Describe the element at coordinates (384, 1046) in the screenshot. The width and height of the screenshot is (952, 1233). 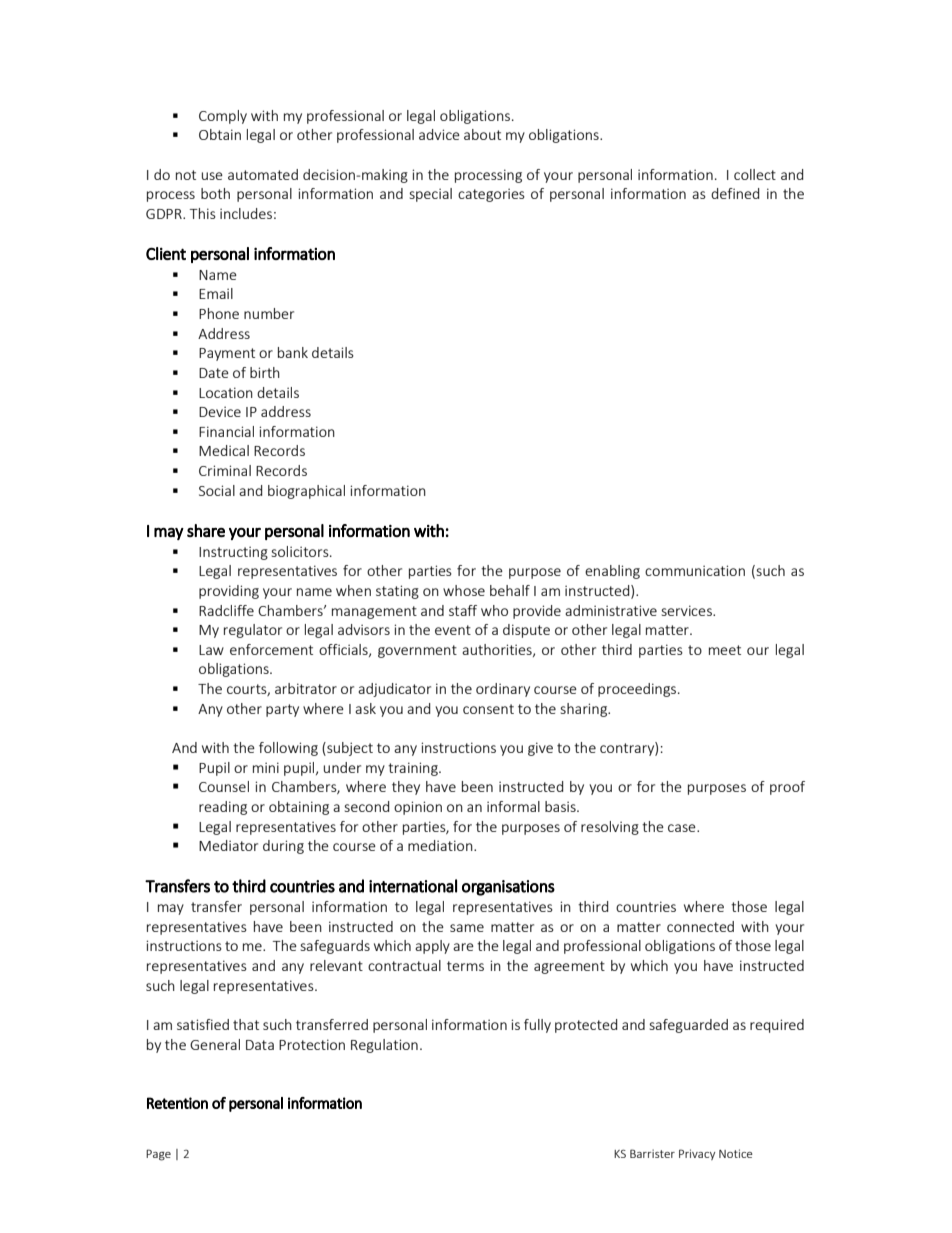
I see `Regulation` at that location.
